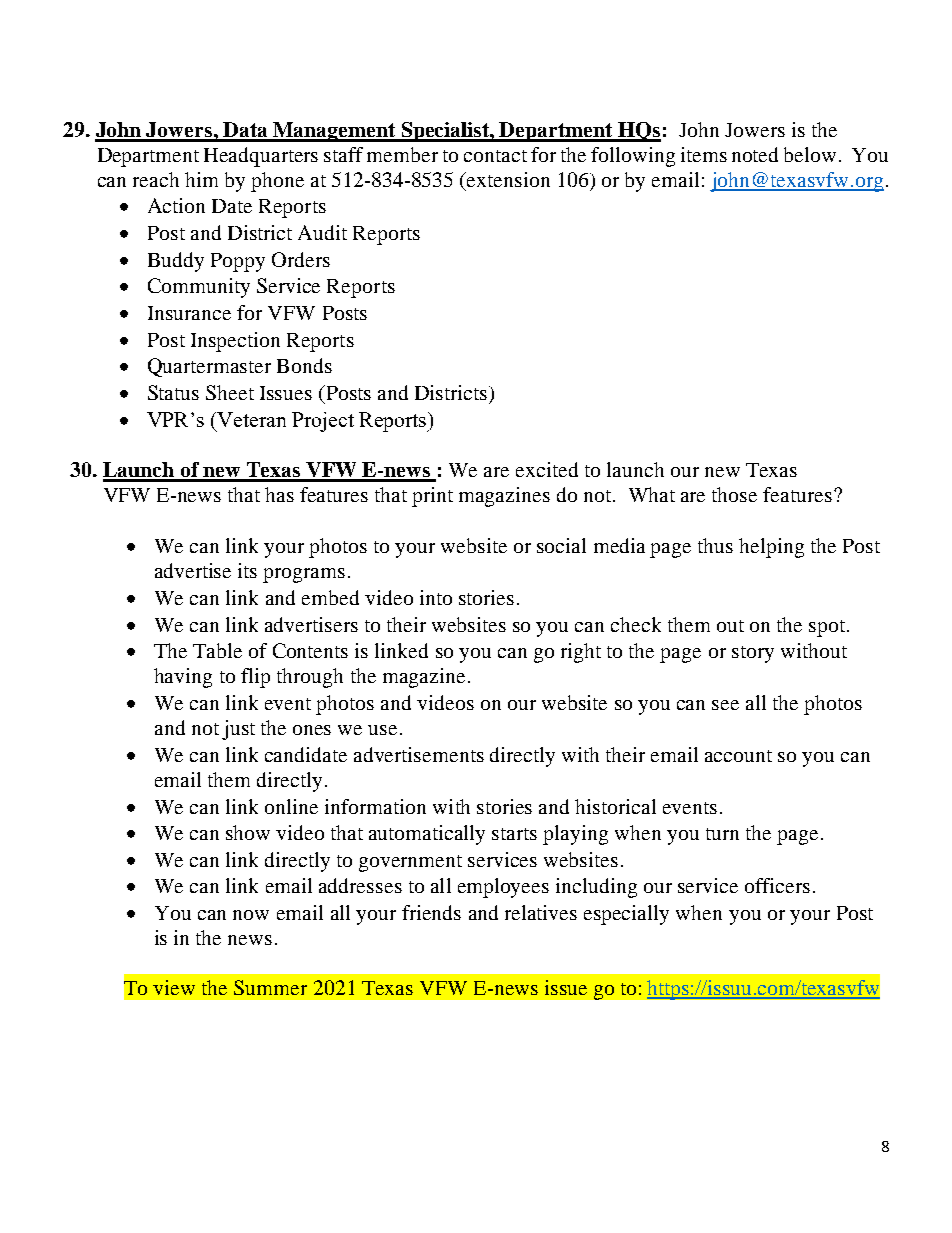 Image resolution: width=952 pixels, height=1233 pixels. What do you see at coordinates (541, 912) in the document?
I see `relatives` at bounding box center [541, 912].
